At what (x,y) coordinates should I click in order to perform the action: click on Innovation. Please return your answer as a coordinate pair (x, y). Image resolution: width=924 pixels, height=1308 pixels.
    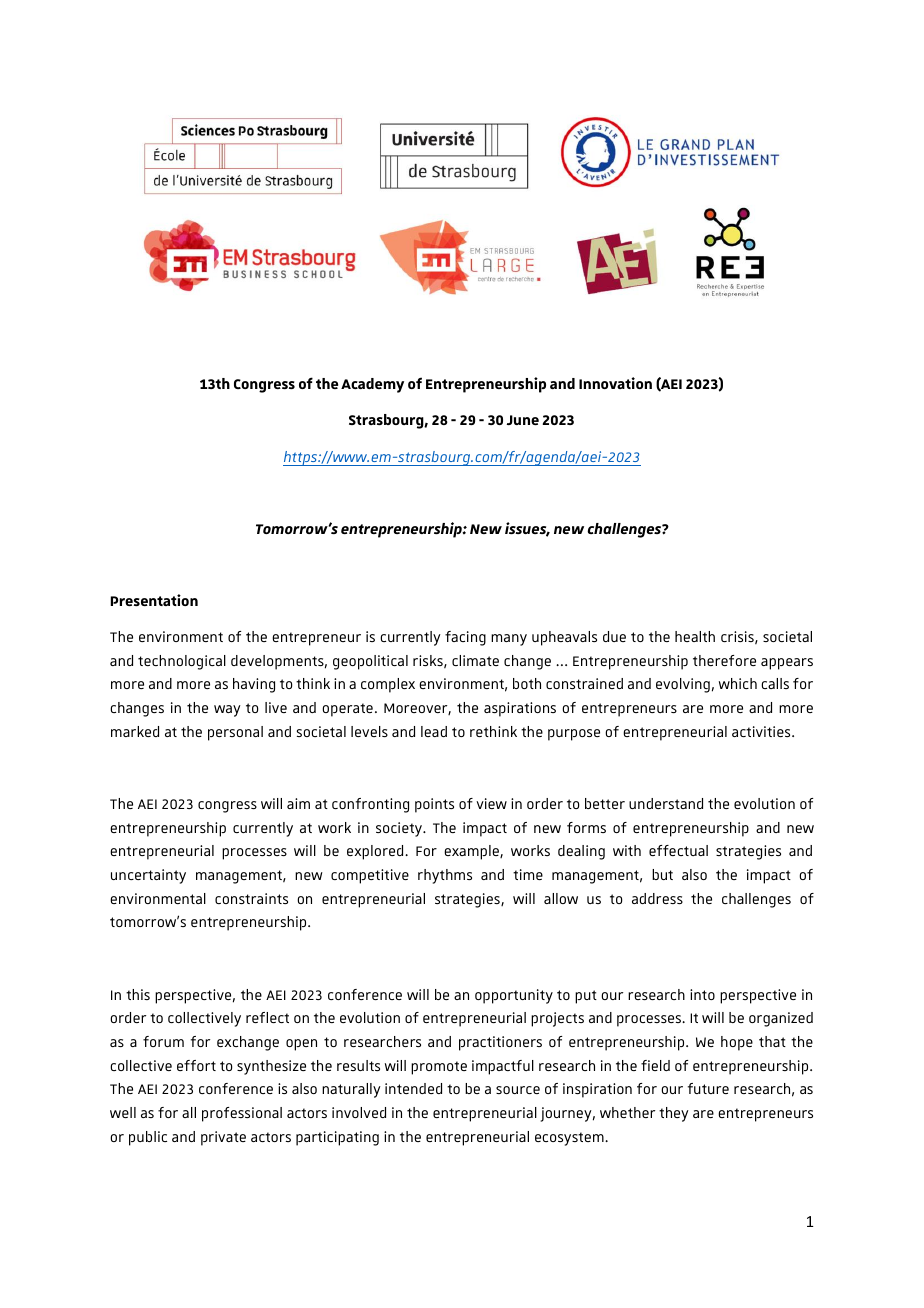
    Looking at the image, I should click on (615, 383).
